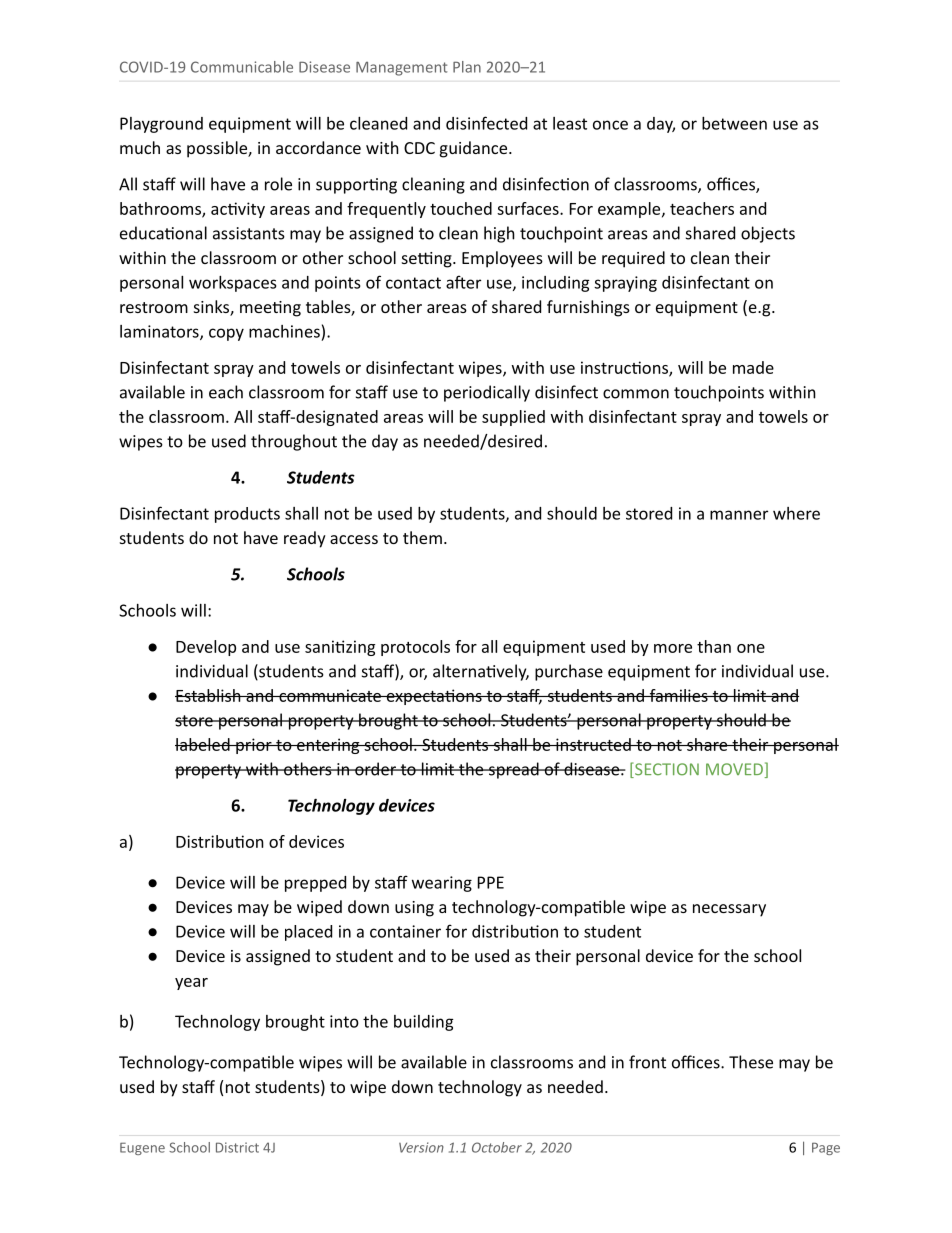 Image resolution: width=952 pixels, height=1233 pixels. What do you see at coordinates (487, 393) in the document?
I see `periodically` at bounding box center [487, 393].
